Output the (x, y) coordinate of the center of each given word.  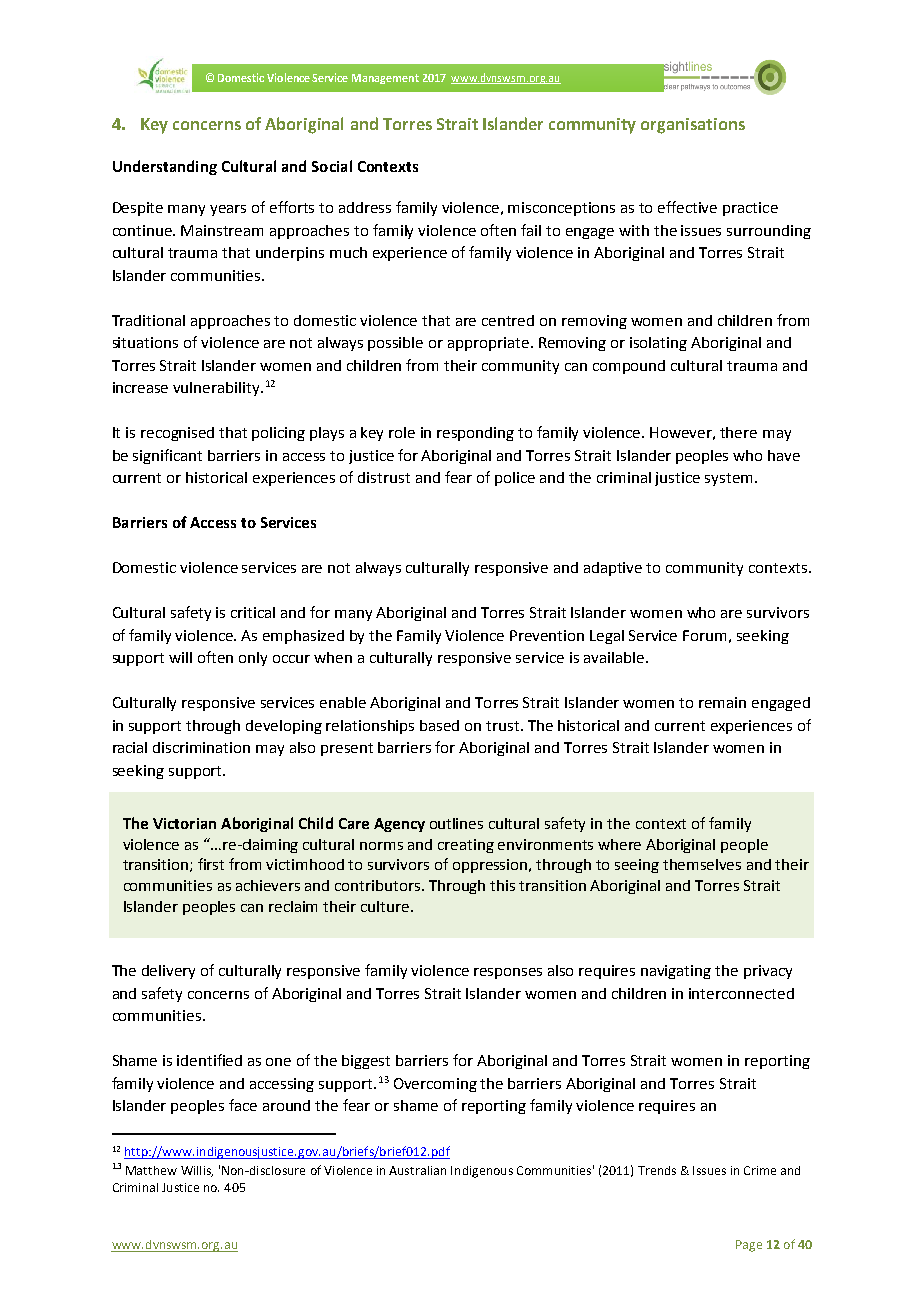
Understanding (165, 167)
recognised (177, 434)
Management (385, 79)
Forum (704, 635)
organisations (693, 126)
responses (508, 973)
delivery (168, 972)
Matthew (151, 1170)
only (253, 659)
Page (749, 1246)
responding (475, 434)
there (738, 432)
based (439, 725)
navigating (676, 972)
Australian (417, 1170)
